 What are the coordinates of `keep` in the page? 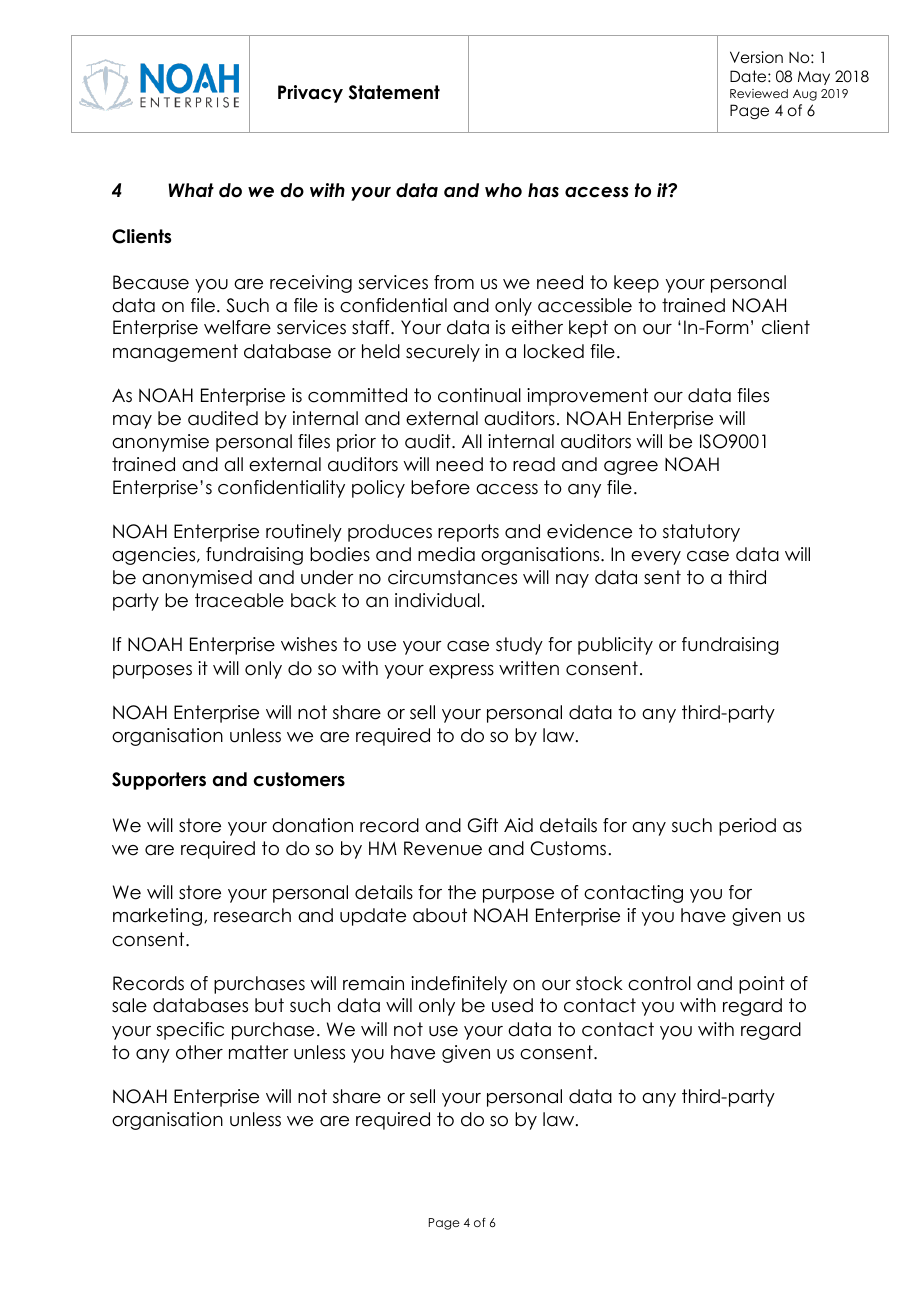 It's located at (636, 284).
